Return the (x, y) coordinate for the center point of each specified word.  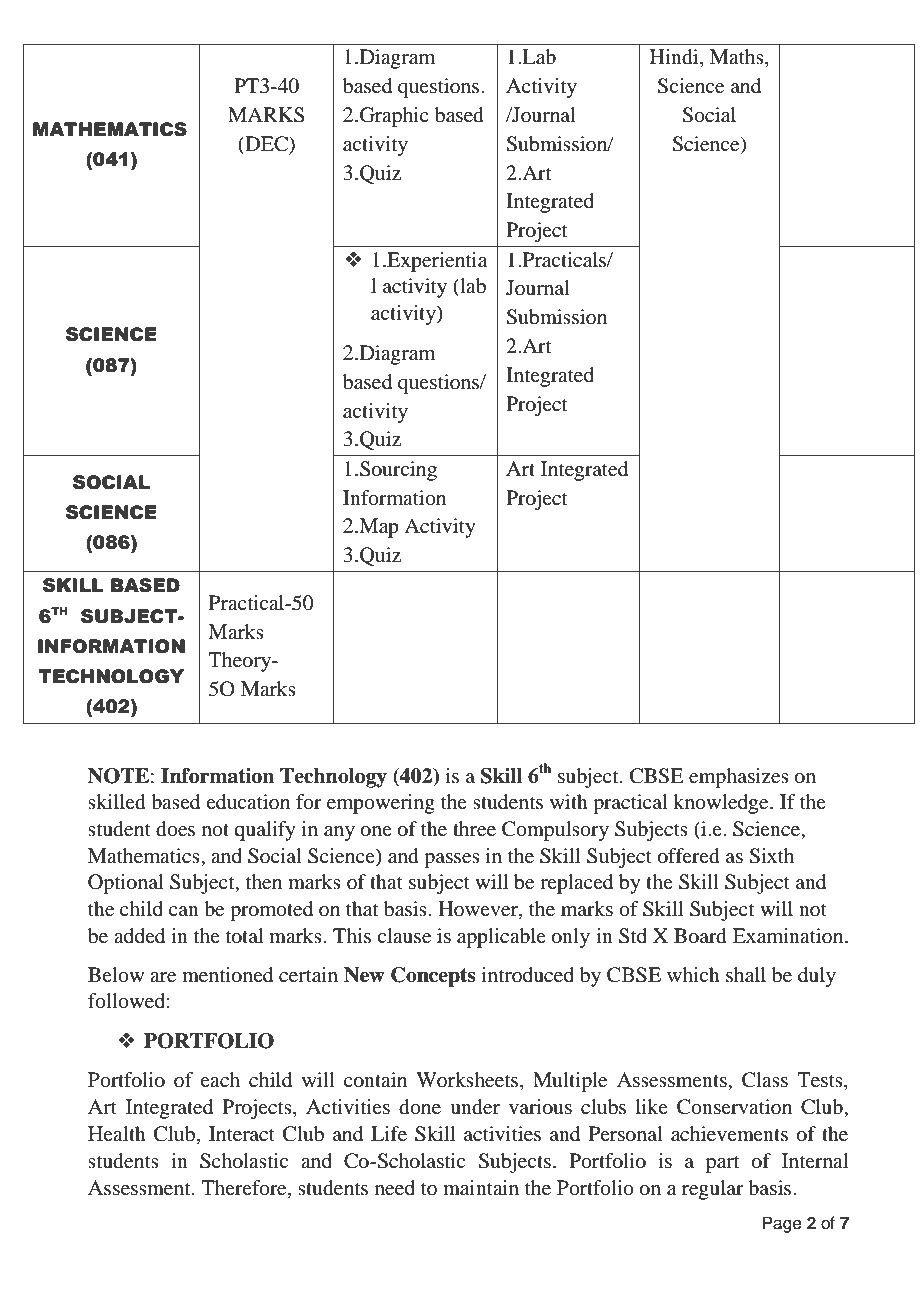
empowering (381, 804)
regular (713, 1190)
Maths (738, 58)
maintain (481, 1188)
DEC (266, 145)
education (248, 802)
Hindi (675, 58)
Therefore (245, 1189)
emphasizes (739, 778)
